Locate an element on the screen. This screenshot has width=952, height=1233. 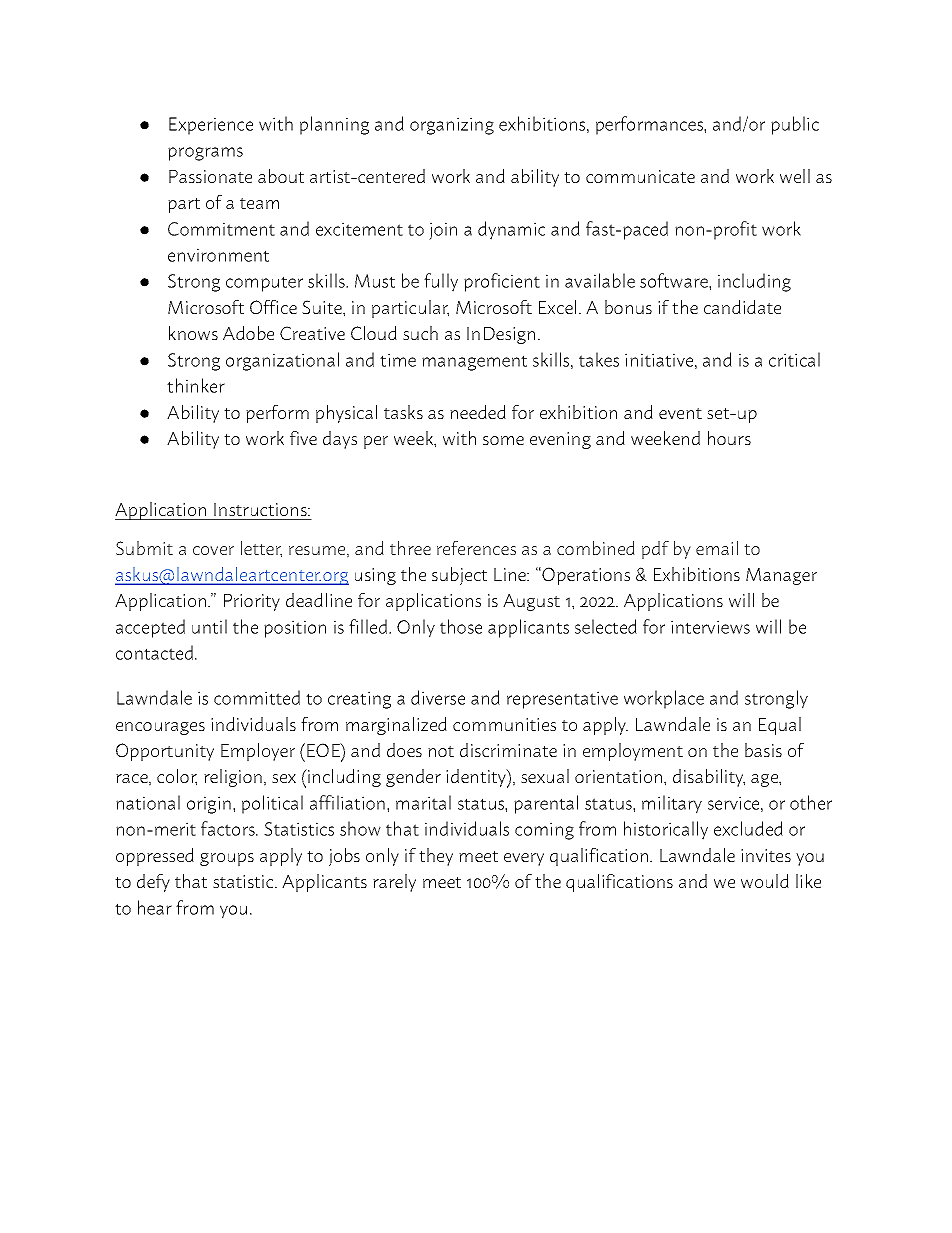
committed is located at coordinates (257, 697).
